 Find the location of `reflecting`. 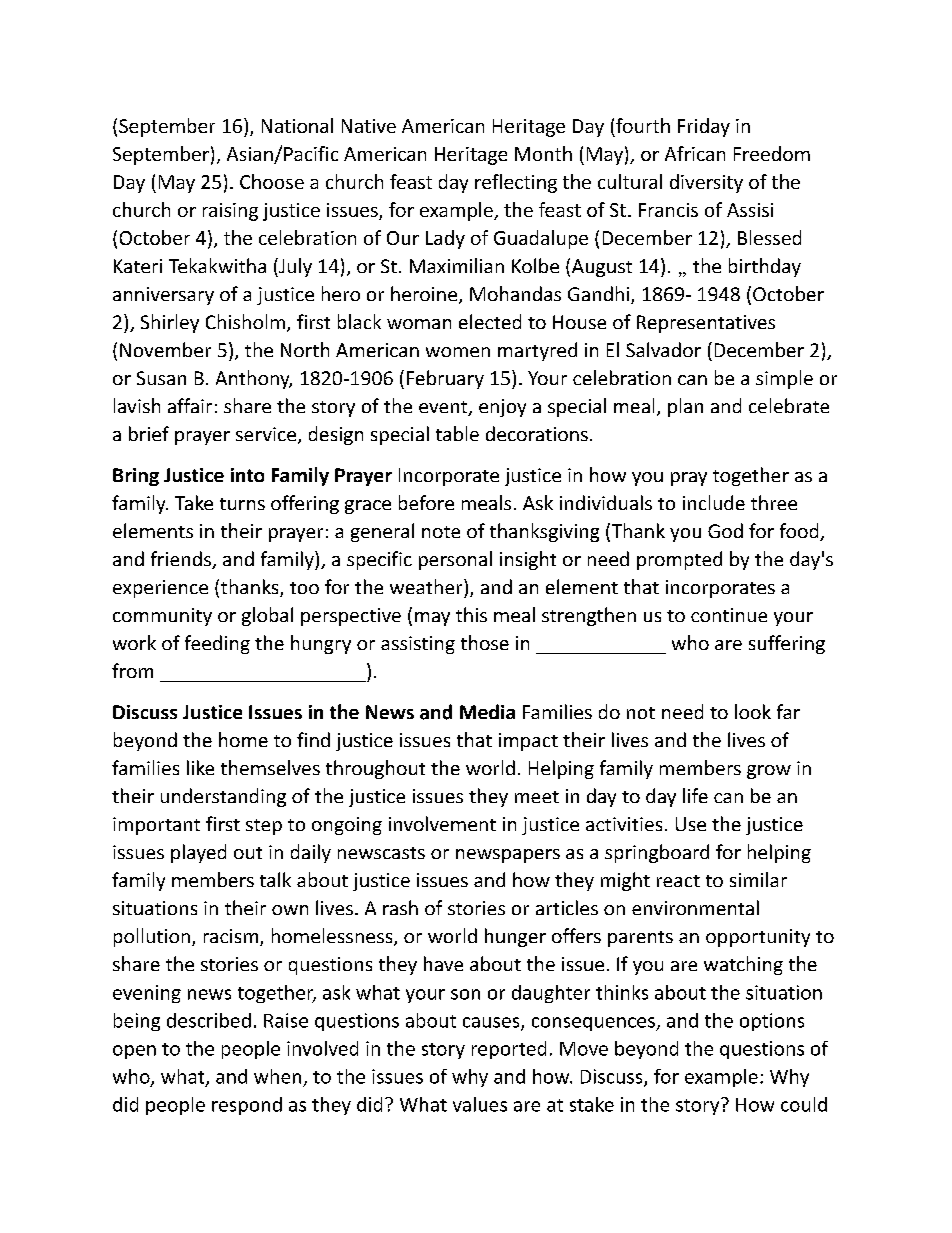

reflecting is located at coordinates (516, 183).
